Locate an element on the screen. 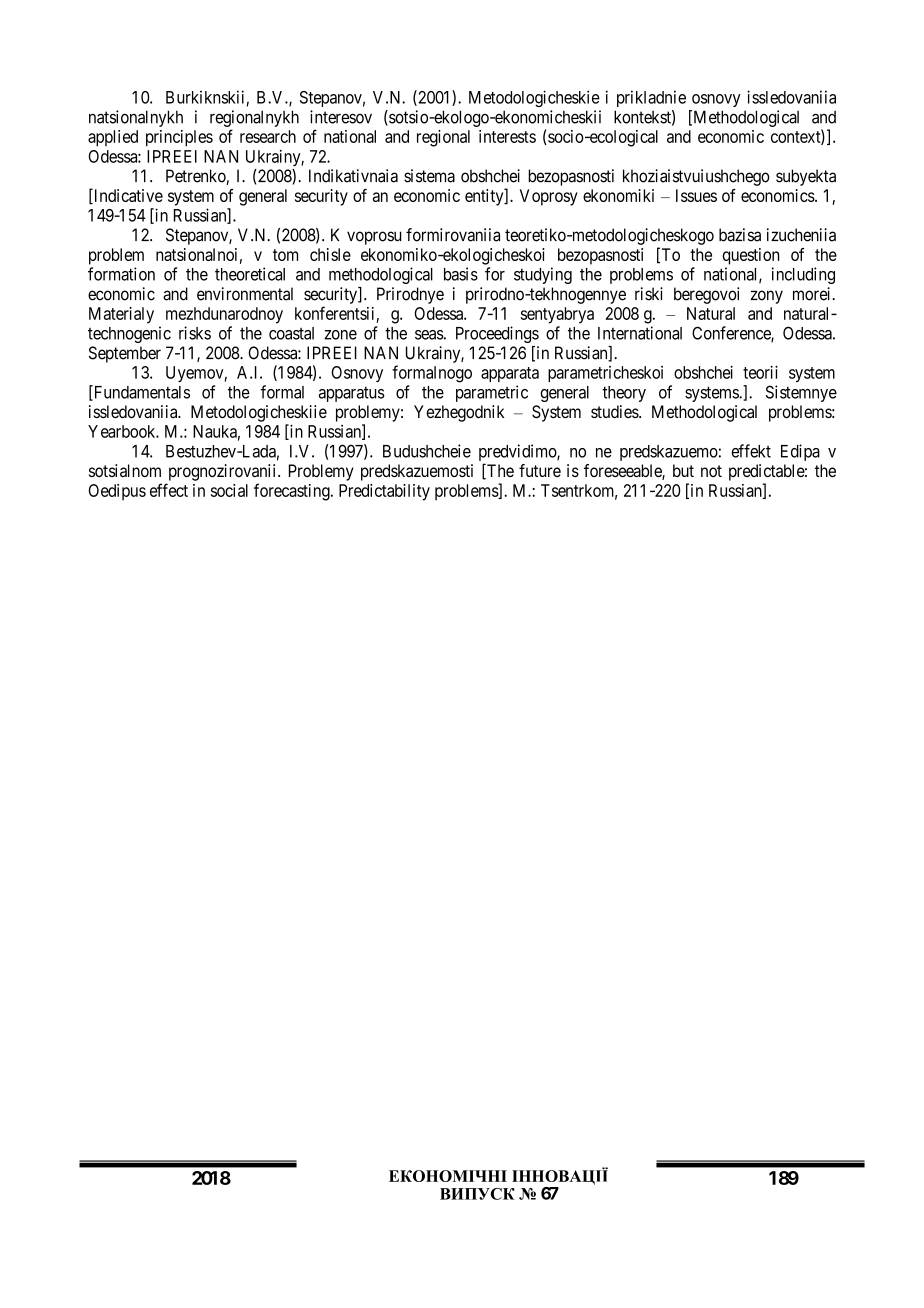 Image resolution: width=924 pixels, height=1308 pixels. including is located at coordinates (803, 275).
